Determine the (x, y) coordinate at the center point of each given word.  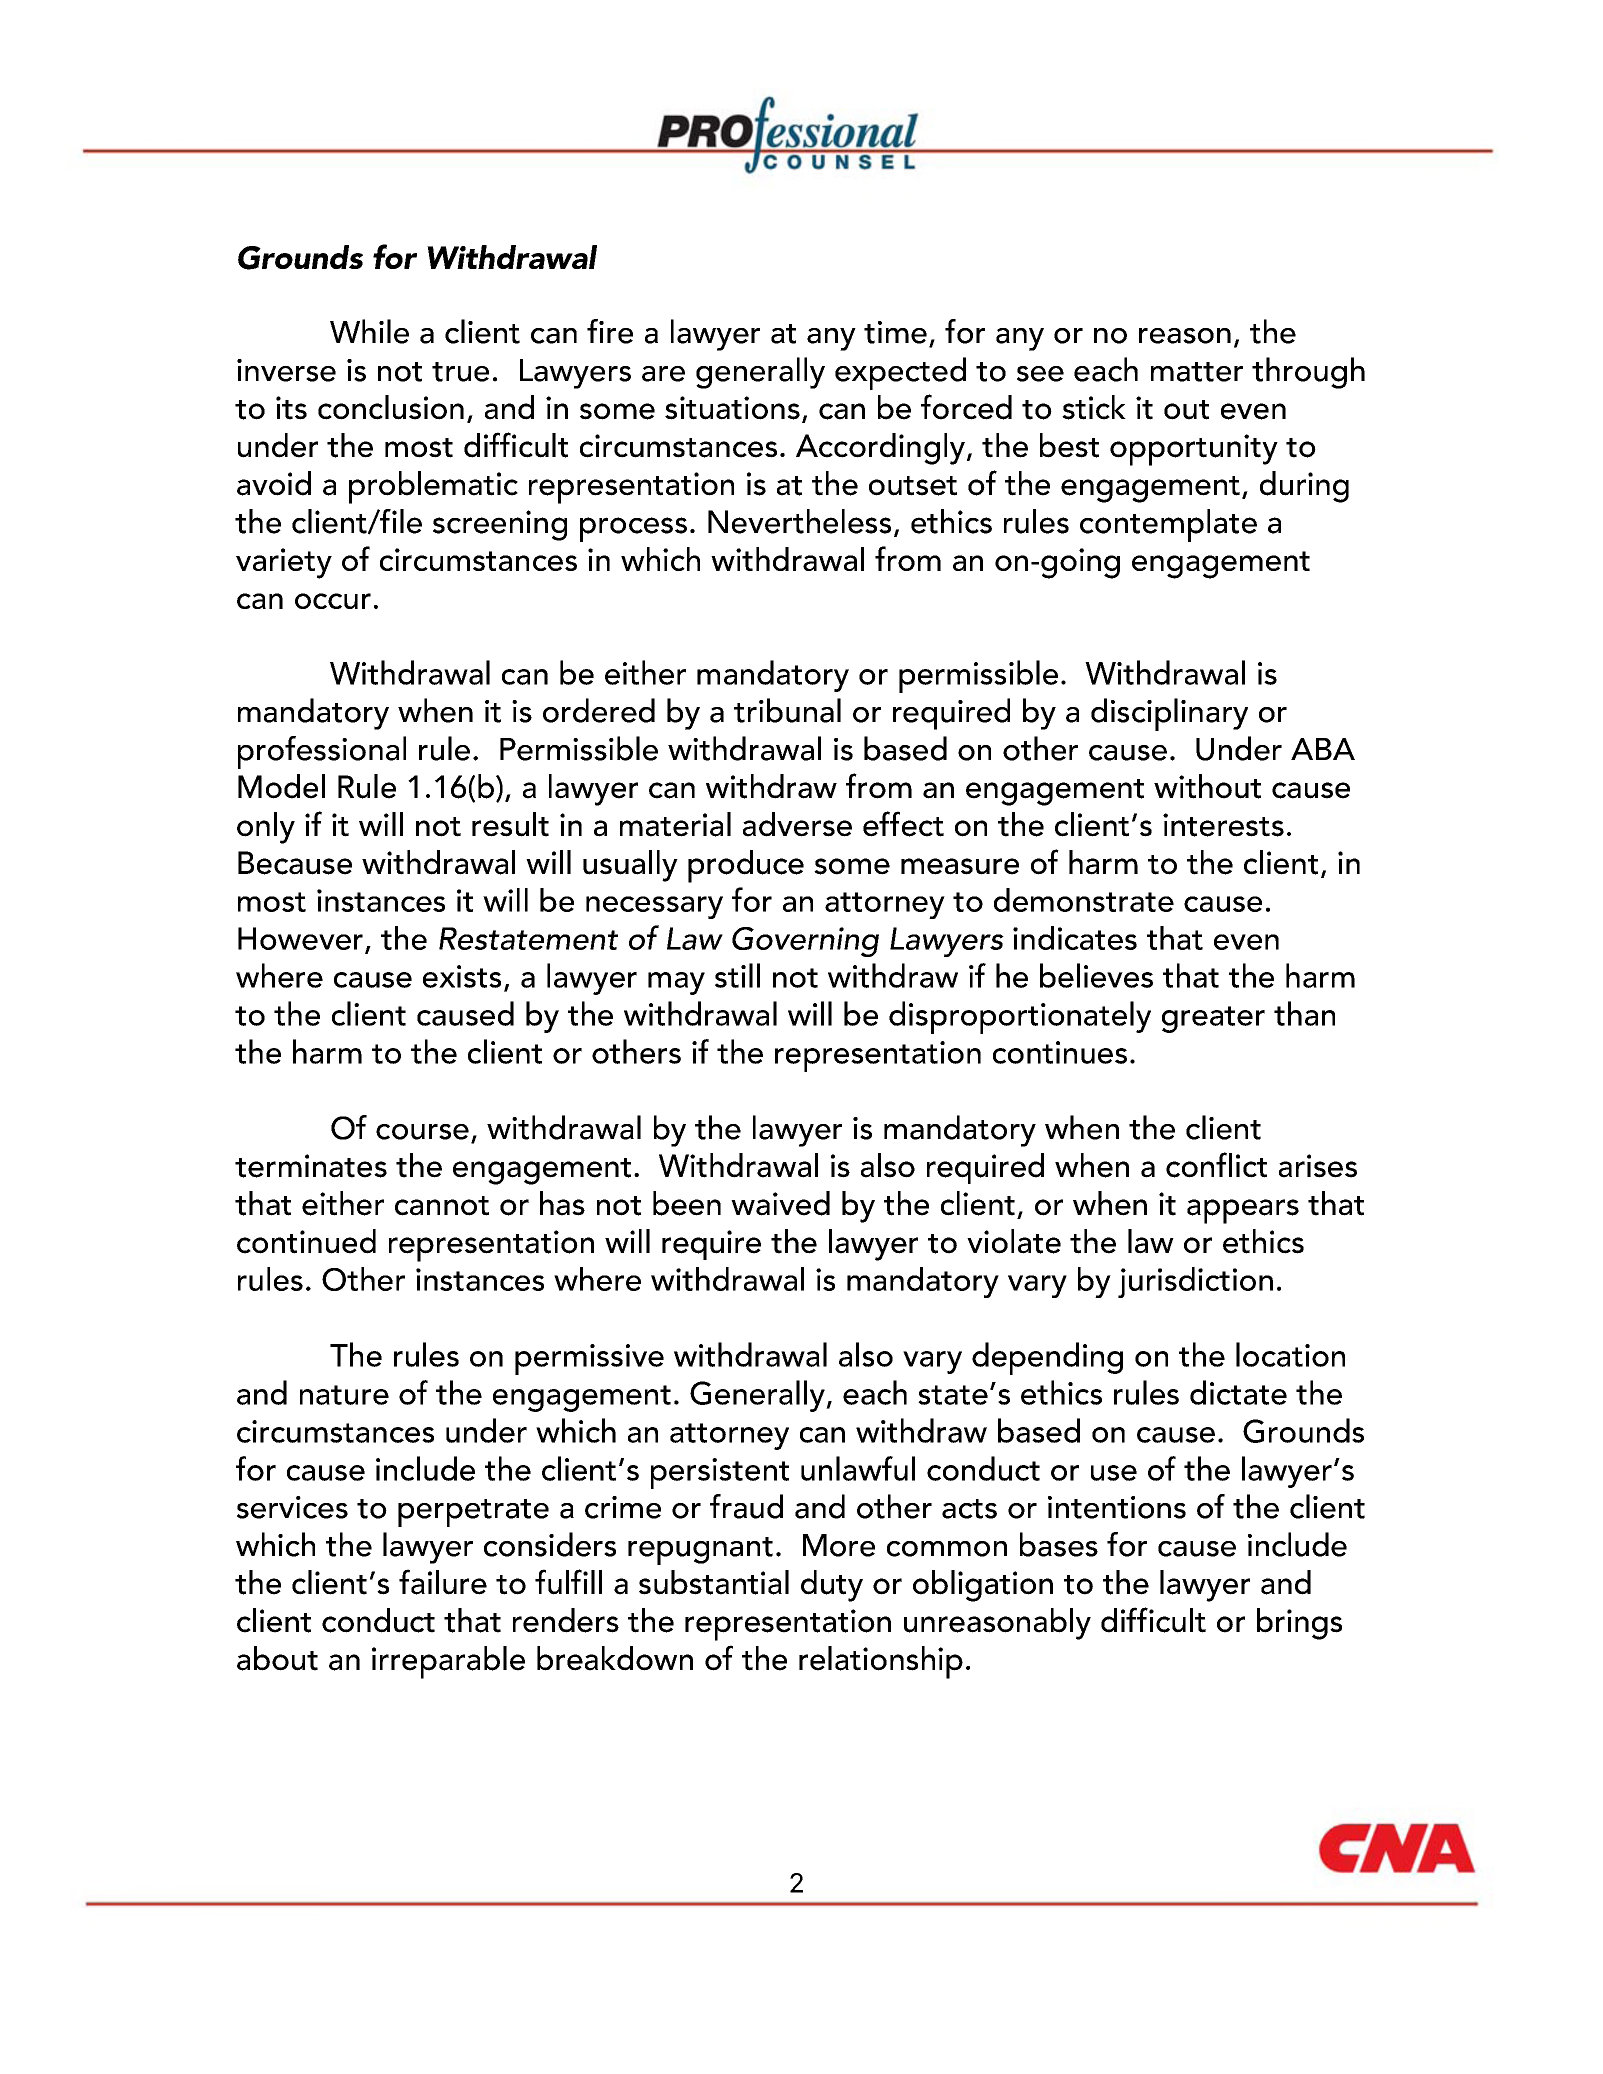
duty (832, 1586)
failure (443, 1582)
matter (1197, 372)
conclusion (391, 407)
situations (732, 408)
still (737, 975)
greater (1213, 1019)
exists (462, 976)
